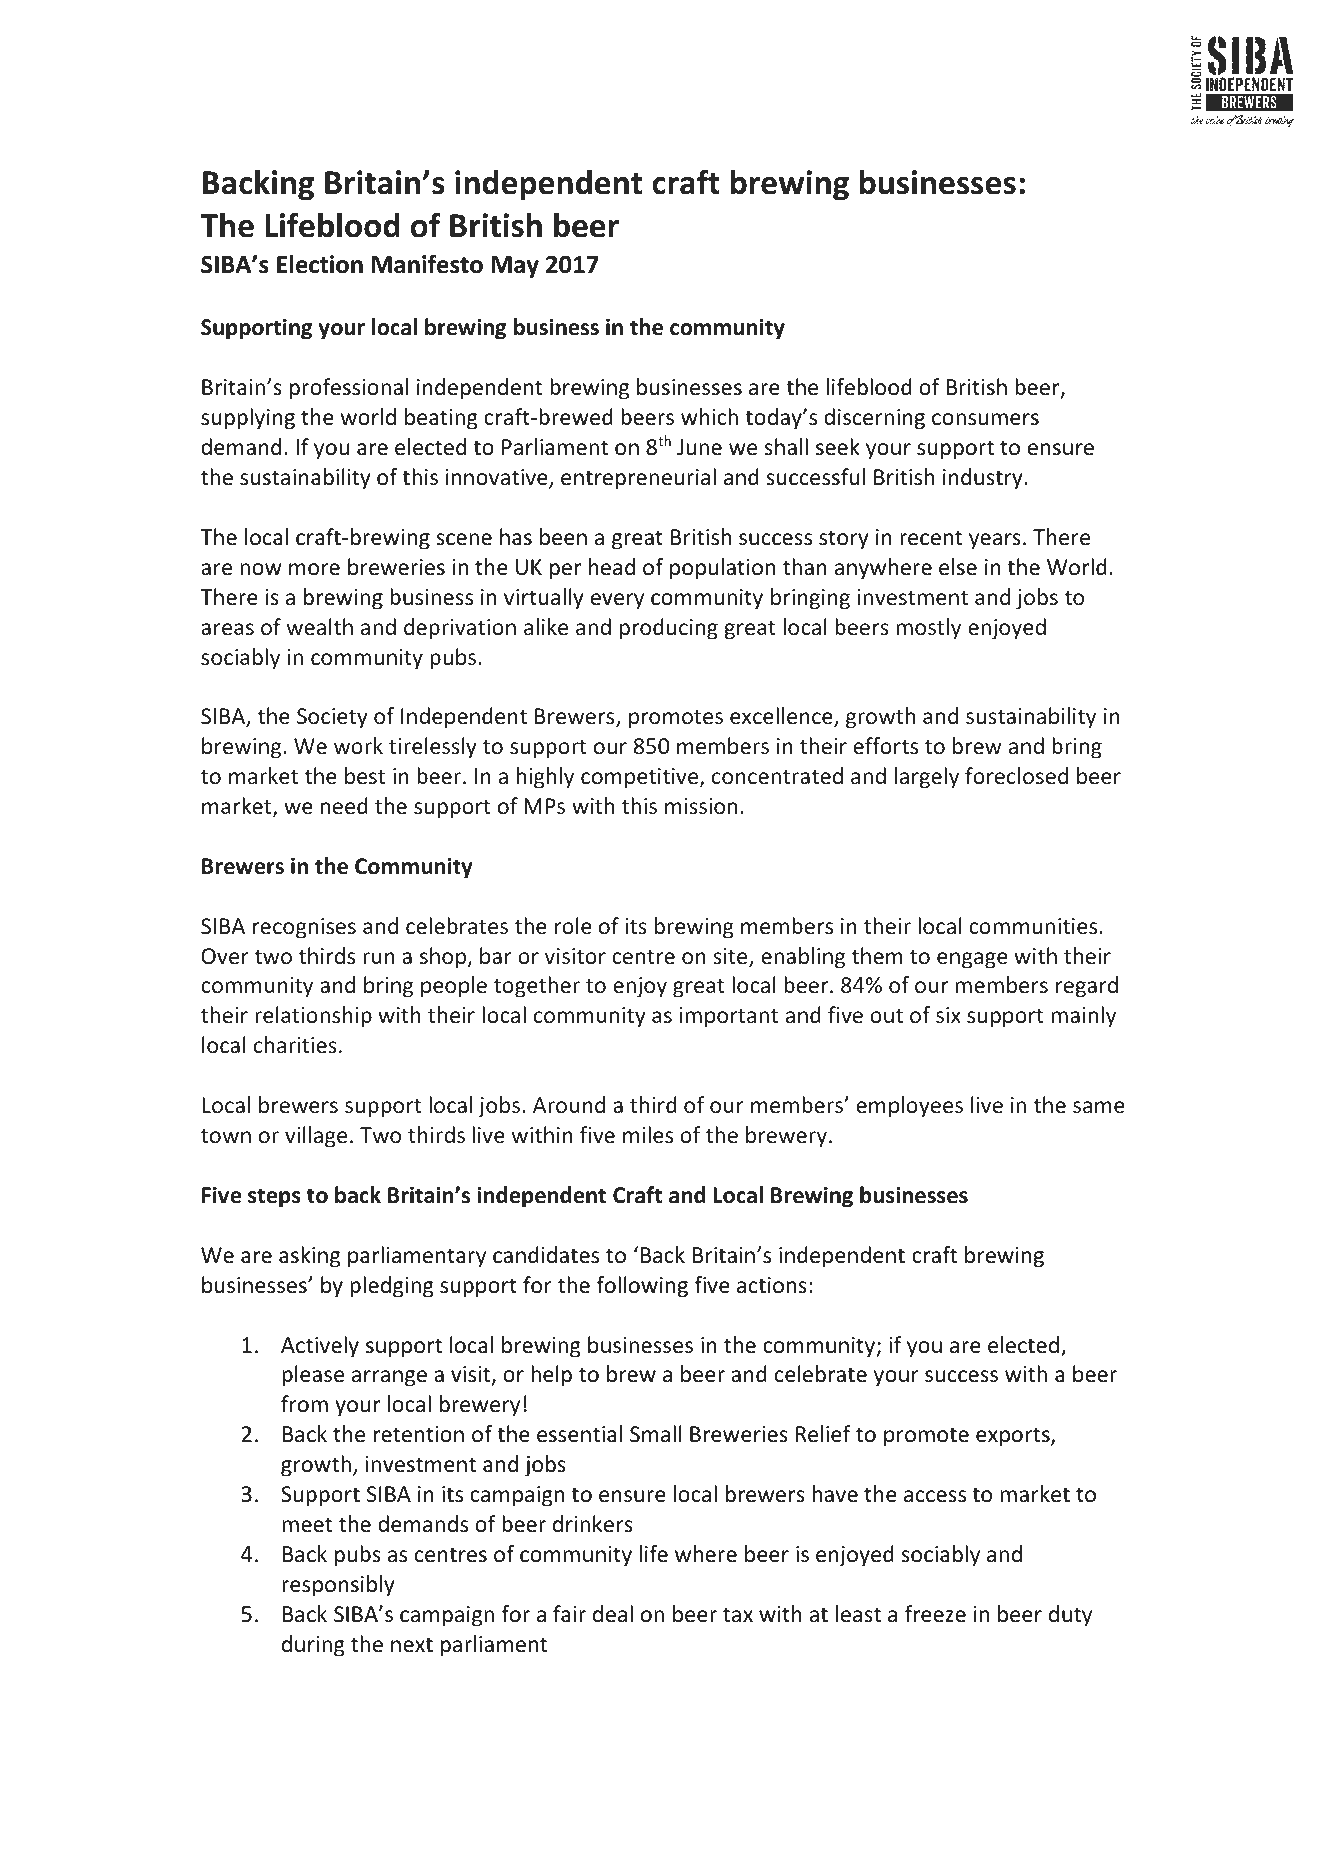  I want to click on Election, so click(320, 264).
